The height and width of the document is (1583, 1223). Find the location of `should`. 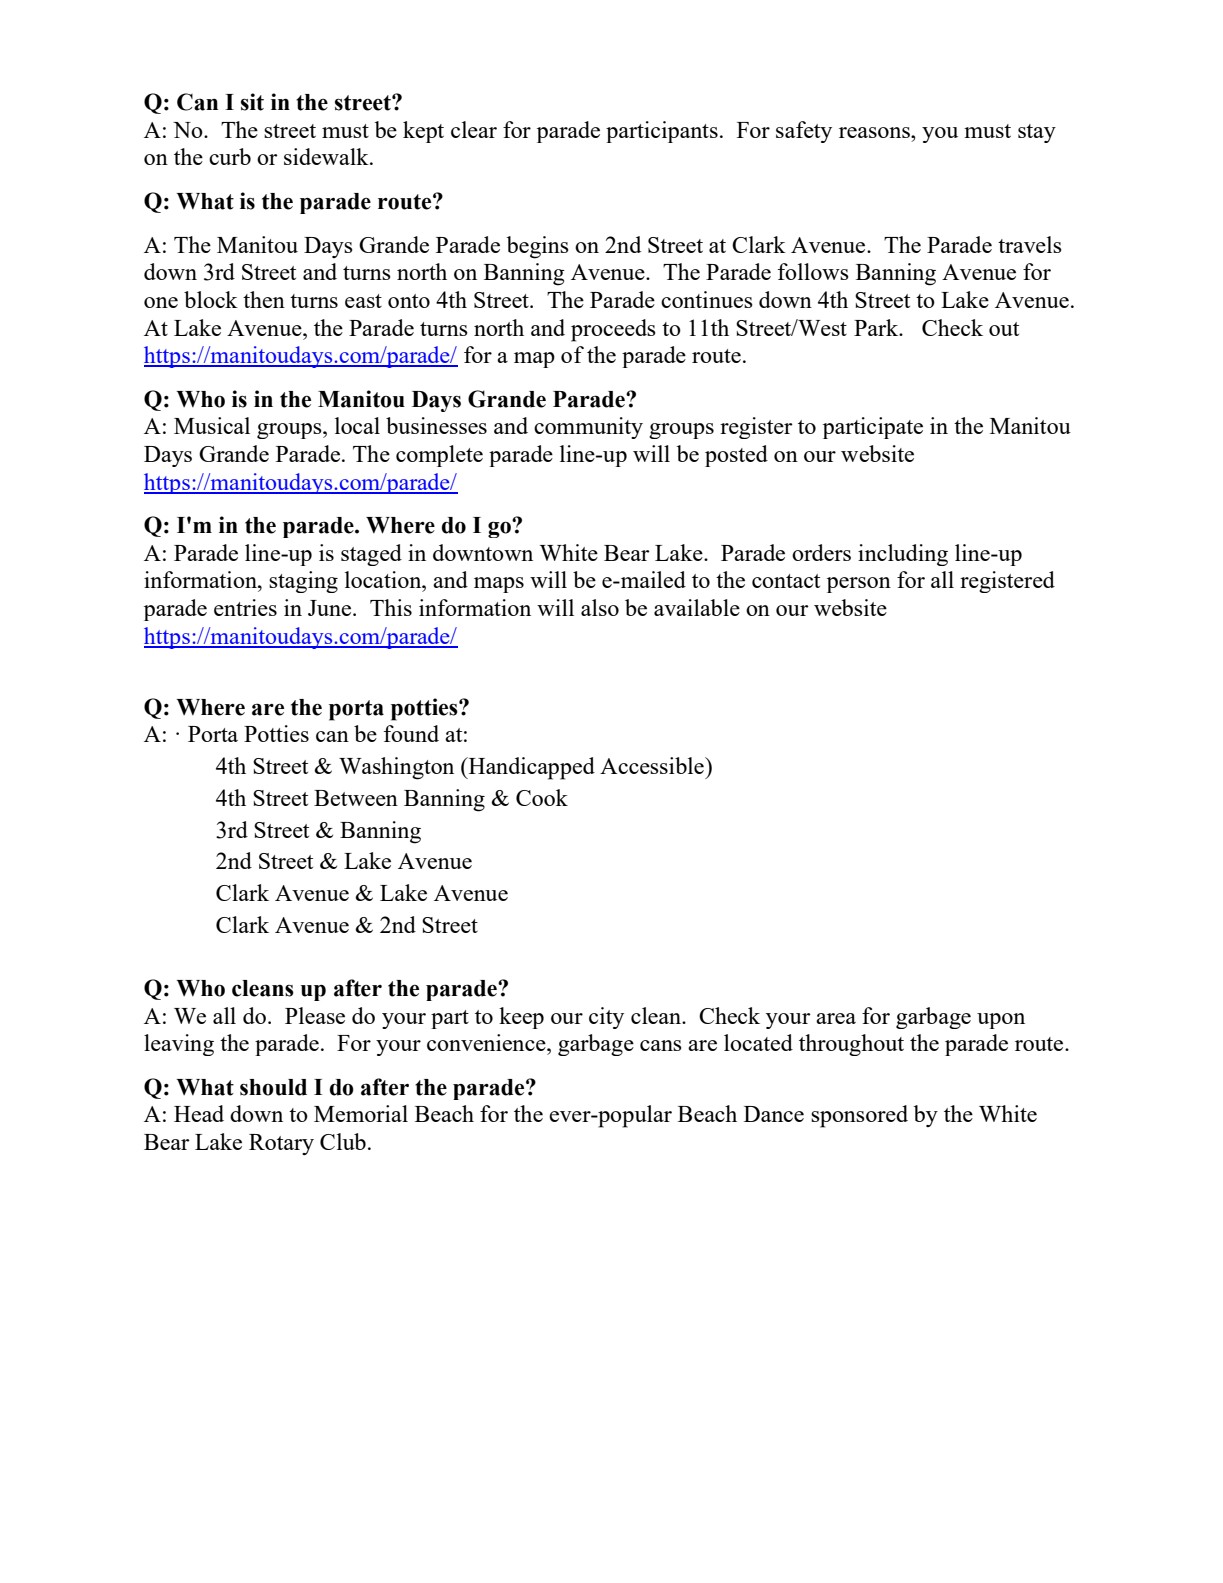

should is located at coordinates (273, 1087).
